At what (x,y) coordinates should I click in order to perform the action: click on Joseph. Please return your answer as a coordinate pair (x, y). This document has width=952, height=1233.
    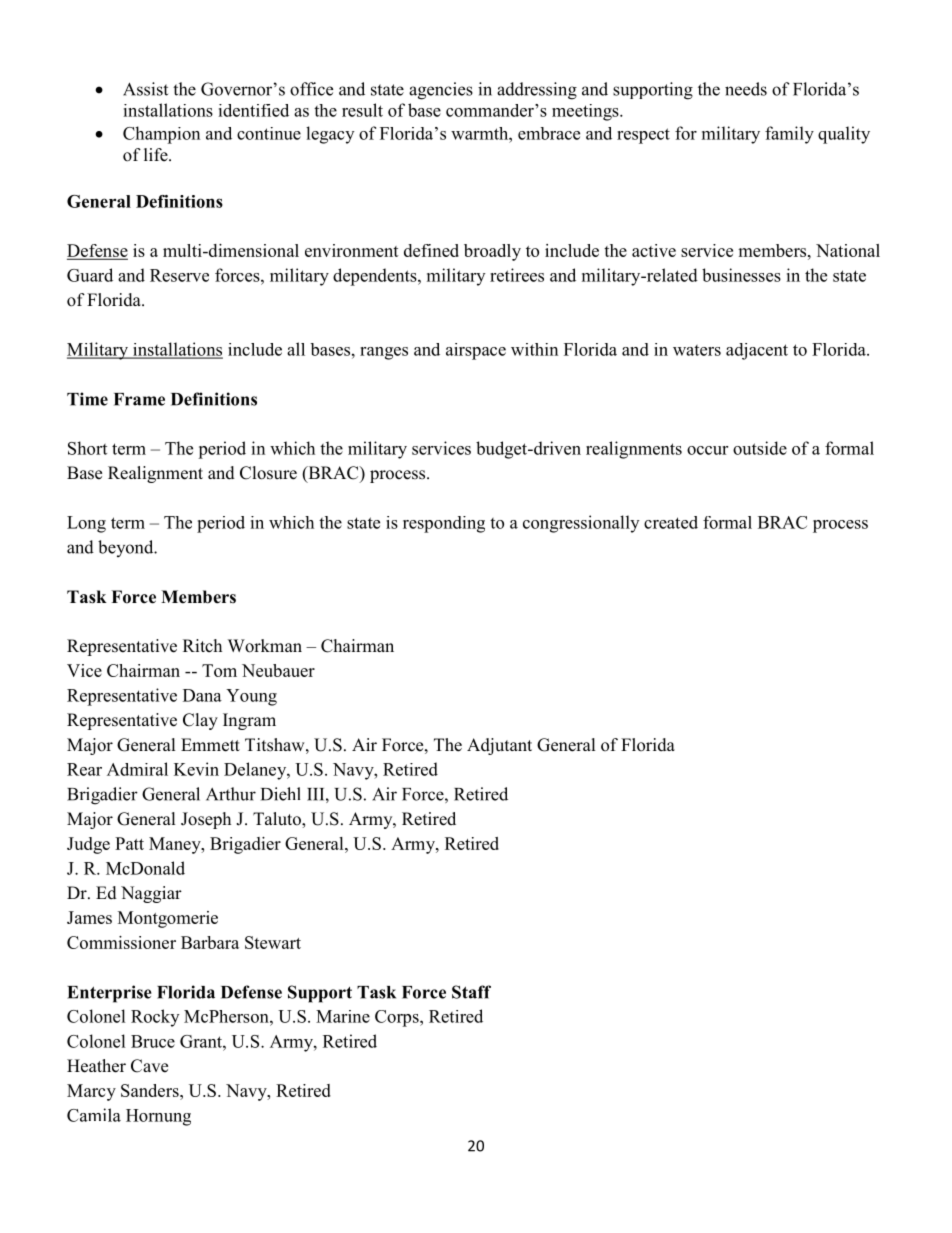
    Looking at the image, I should click on (206, 820).
